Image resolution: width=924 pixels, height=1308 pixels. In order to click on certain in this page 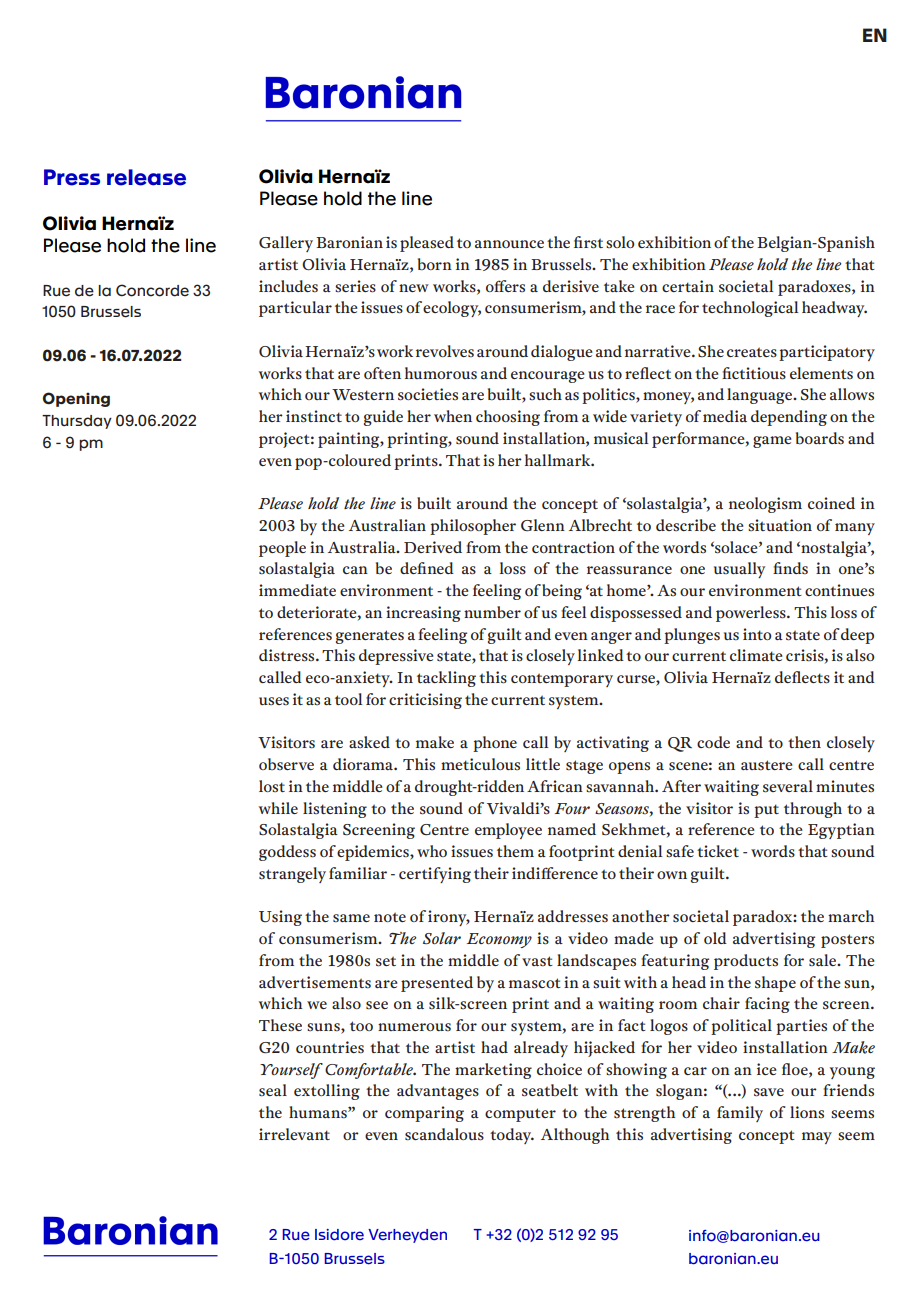, I will do `click(688, 286)`.
